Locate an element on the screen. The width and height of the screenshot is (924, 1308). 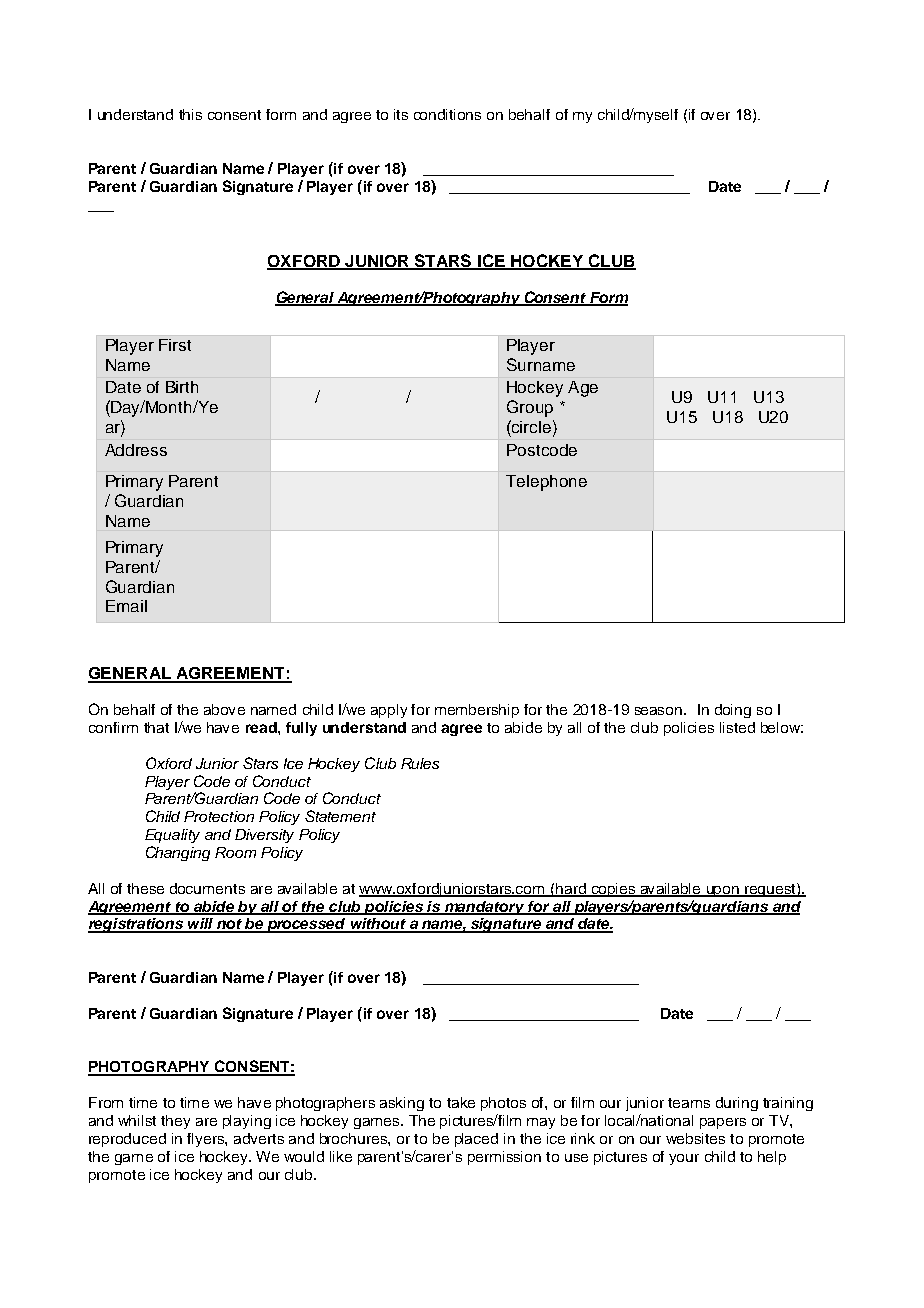
conditions is located at coordinates (447, 114).
